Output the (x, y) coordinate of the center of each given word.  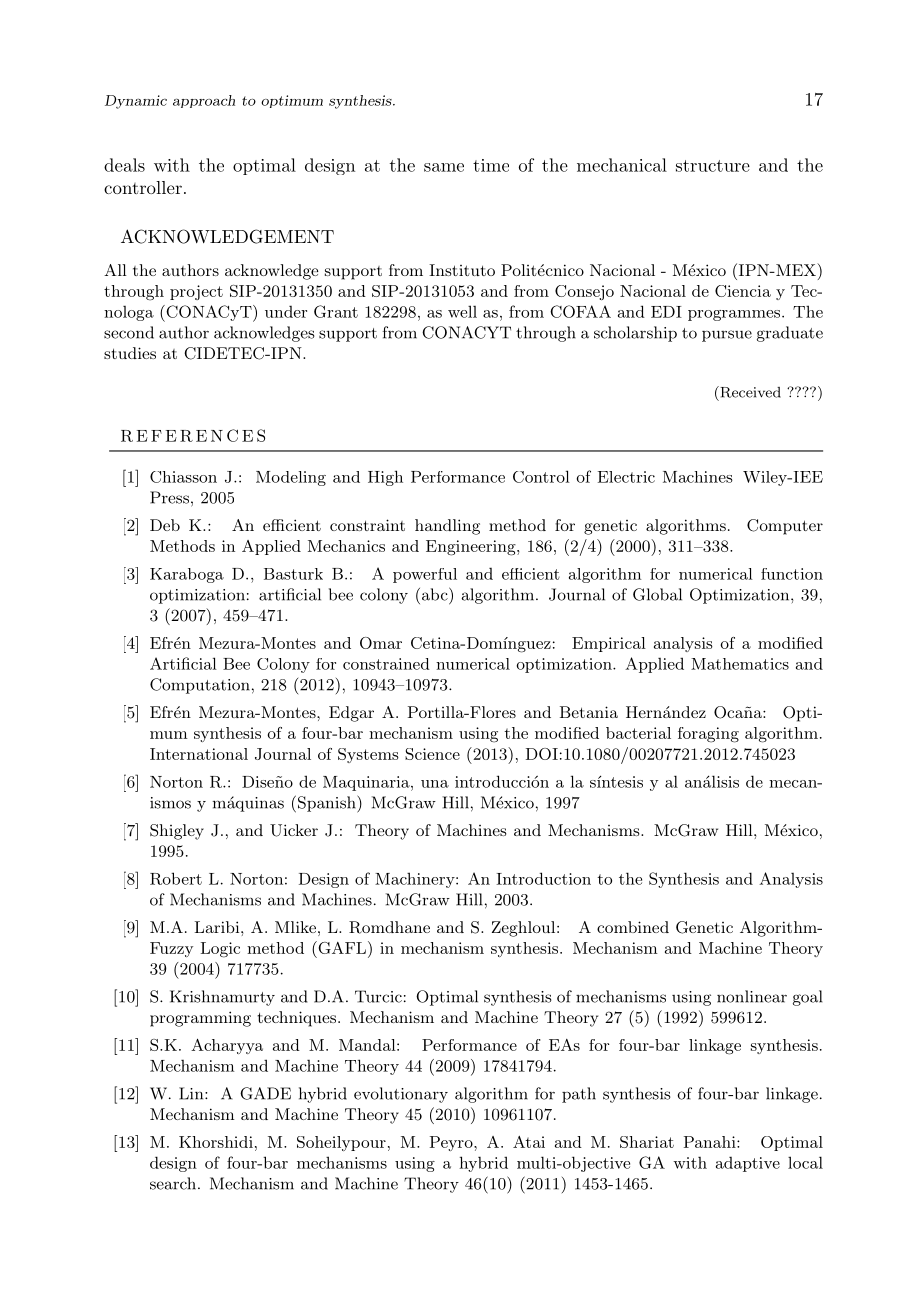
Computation (200, 686)
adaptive (748, 1164)
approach (204, 101)
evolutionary (401, 1095)
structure (713, 166)
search (174, 1183)
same (444, 167)
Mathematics (740, 664)
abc (434, 594)
